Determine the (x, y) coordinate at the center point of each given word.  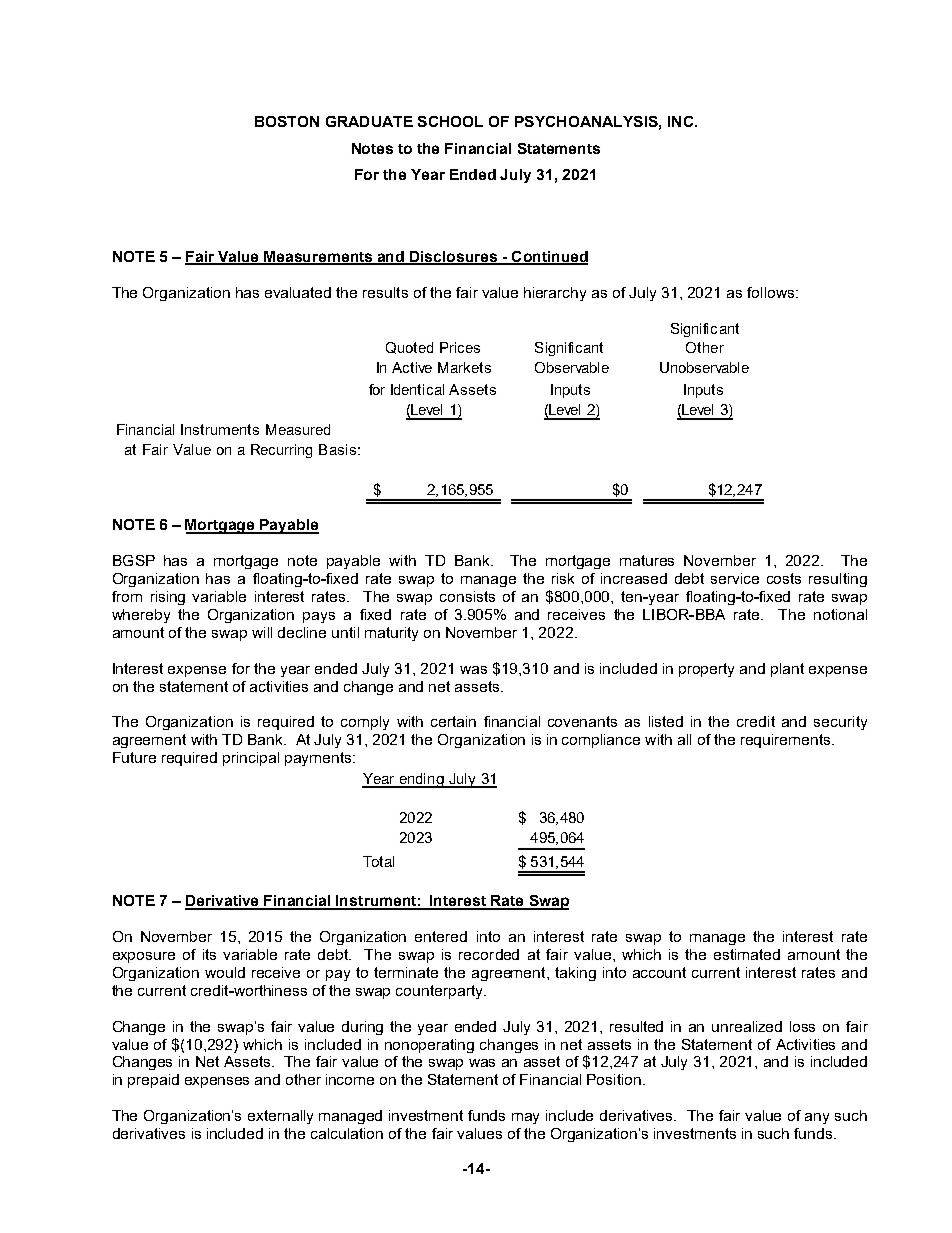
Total (378, 861)
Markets (464, 367)
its (209, 954)
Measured (298, 429)
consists (467, 596)
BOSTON (287, 121)
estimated (747, 954)
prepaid (153, 1081)
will (262, 632)
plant (787, 670)
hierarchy (555, 294)
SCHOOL (450, 121)
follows (772, 292)
